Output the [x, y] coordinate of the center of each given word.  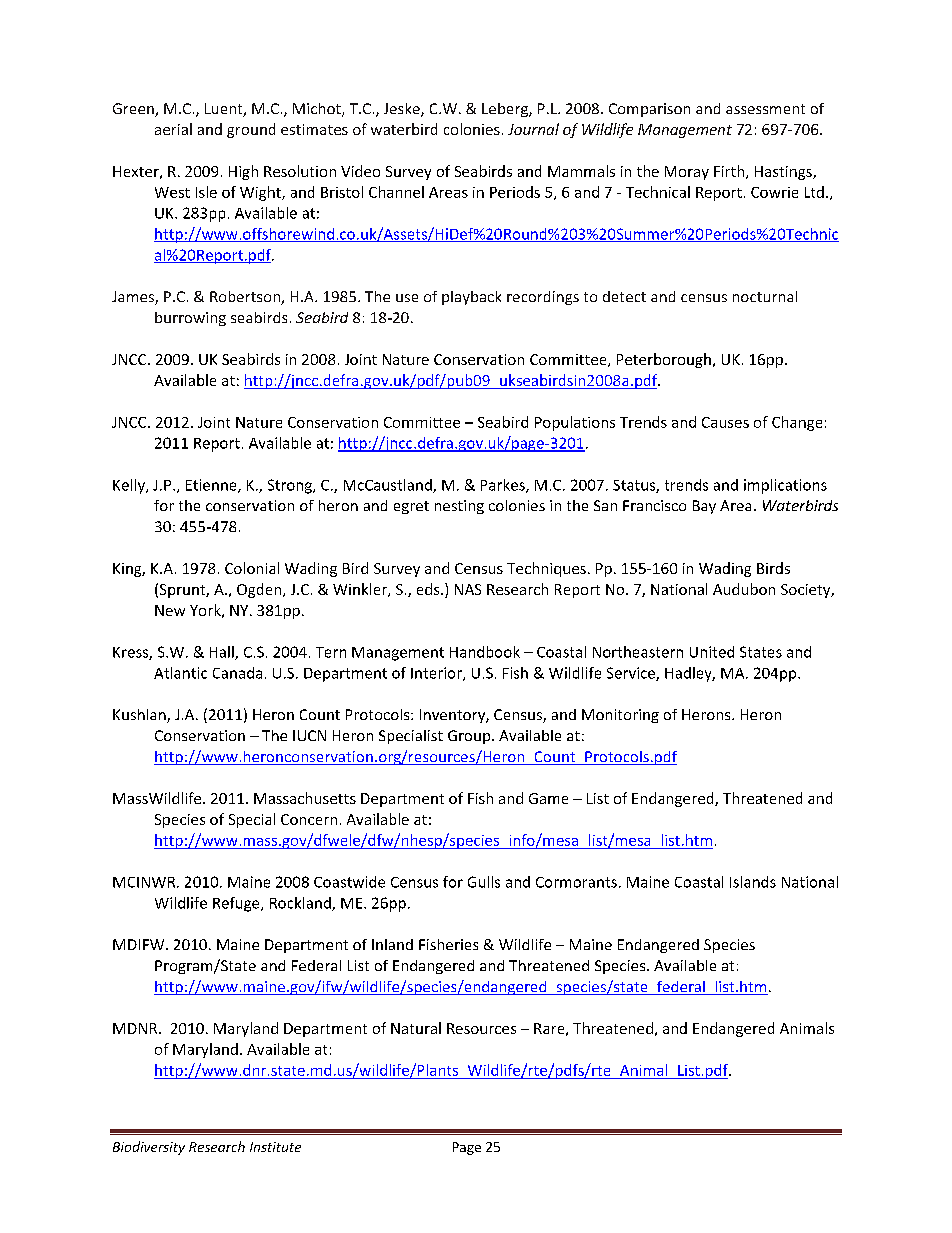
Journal [533, 129]
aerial [173, 129]
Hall [223, 653]
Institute [275, 1147]
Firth [730, 172]
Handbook [485, 652]
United [712, 652]
